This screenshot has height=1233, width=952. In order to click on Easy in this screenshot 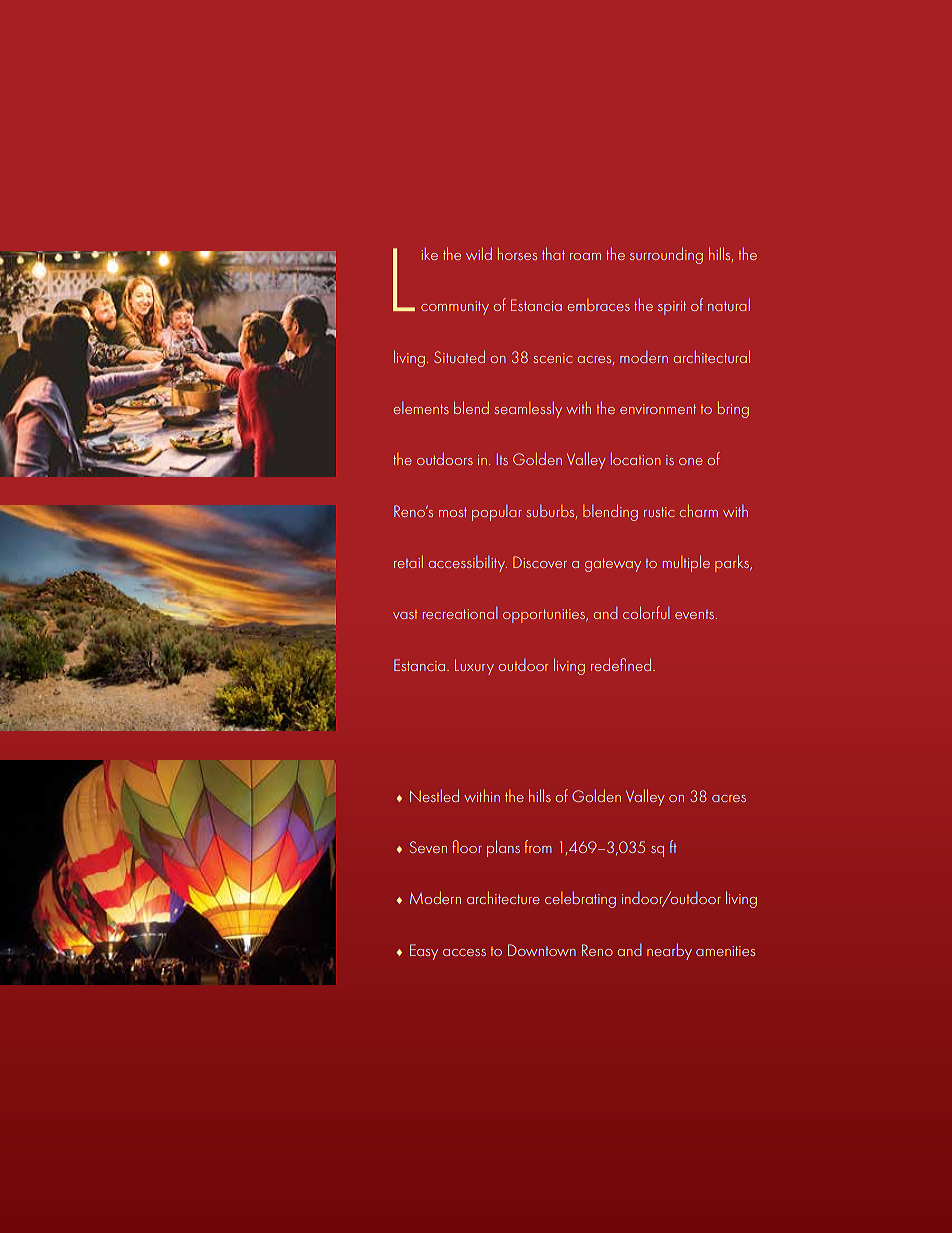, I will do `click(424, 952)`.
